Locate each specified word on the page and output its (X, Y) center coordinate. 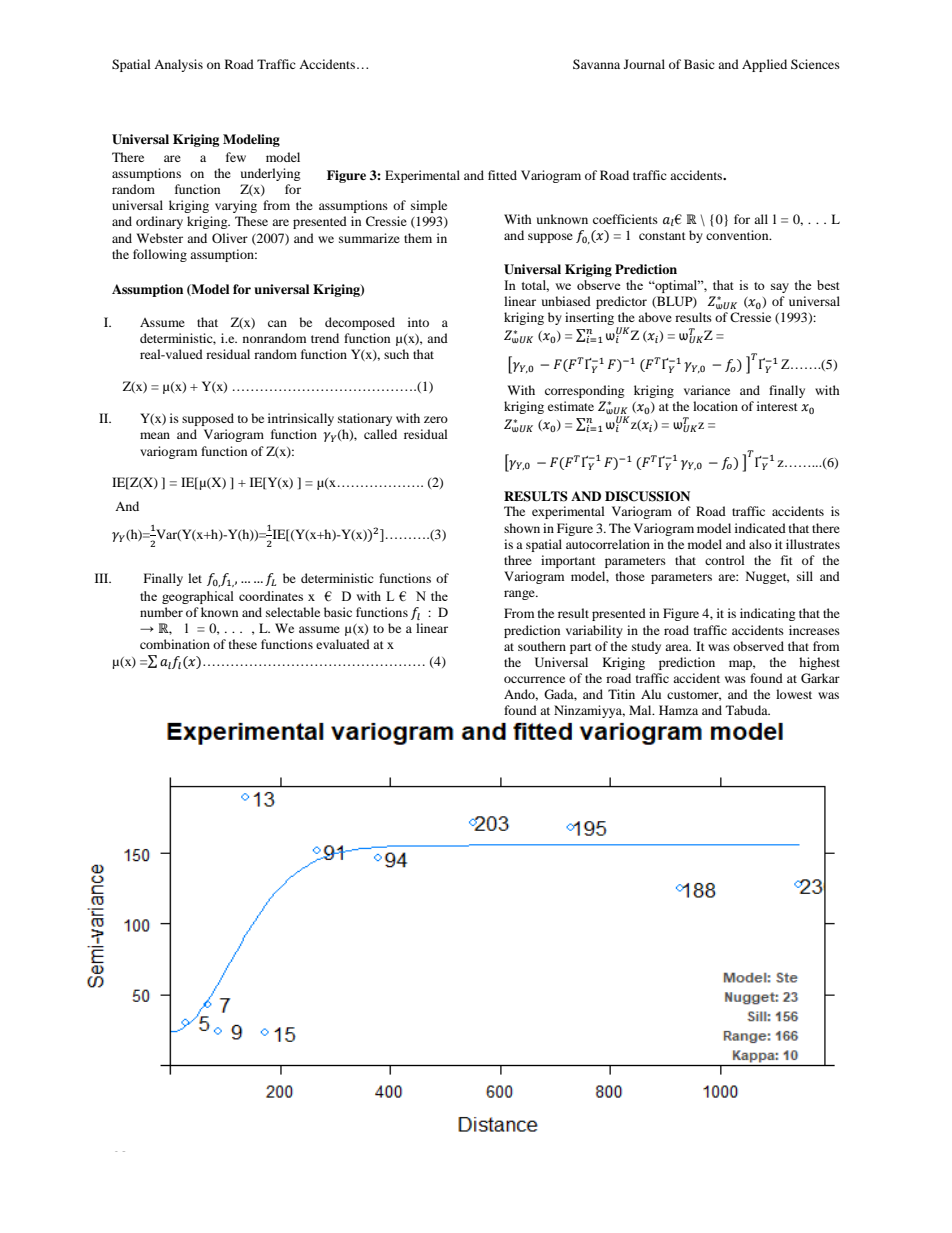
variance (707, 390)
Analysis (178, 65)
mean (155, 435)
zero (436, 419)
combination (175, 644)
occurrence (534, 679)
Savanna (596, 64)
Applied (764, 65)
